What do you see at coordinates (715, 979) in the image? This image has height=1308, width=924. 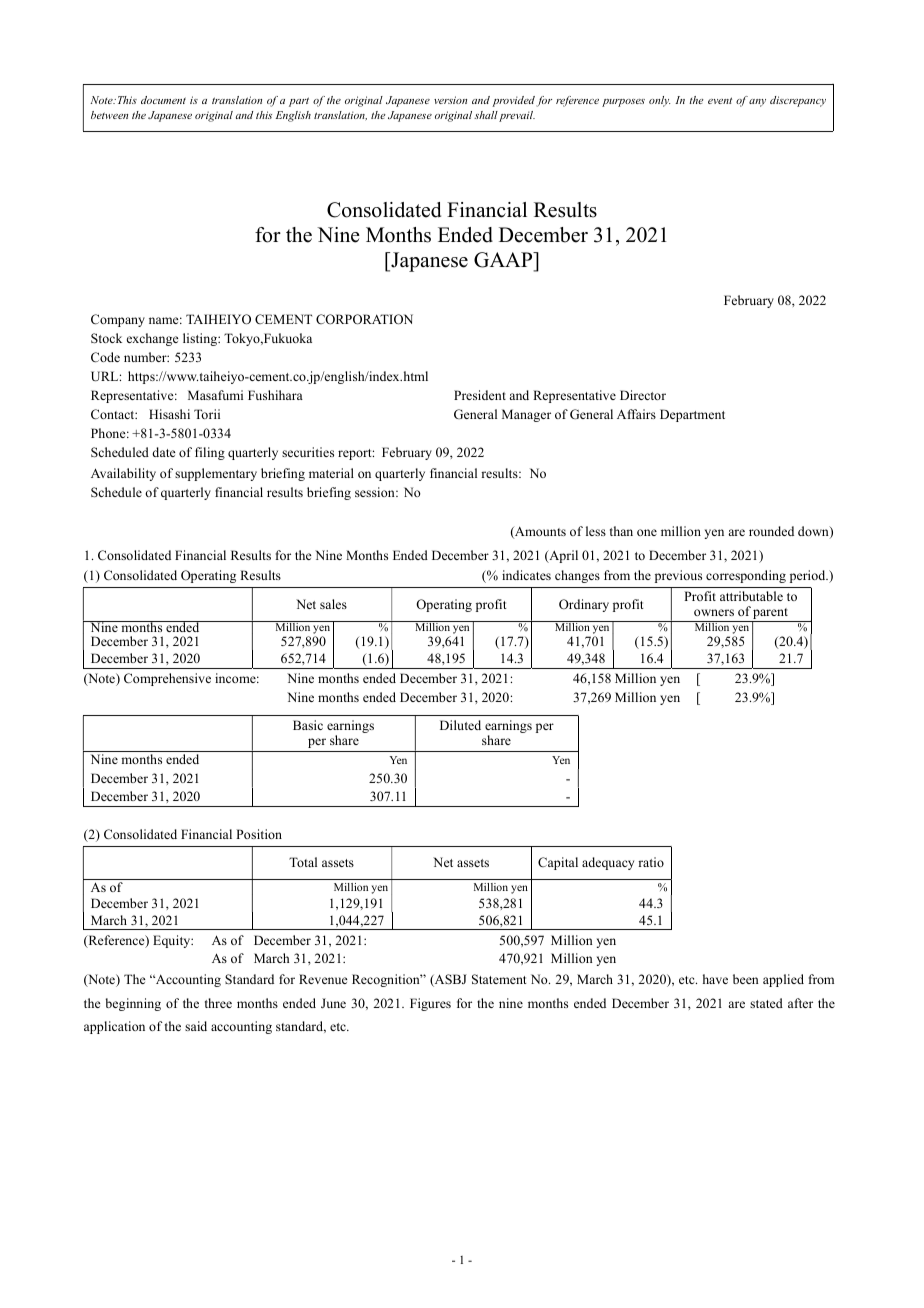 I see `have` at bounding box center [715, 979].
